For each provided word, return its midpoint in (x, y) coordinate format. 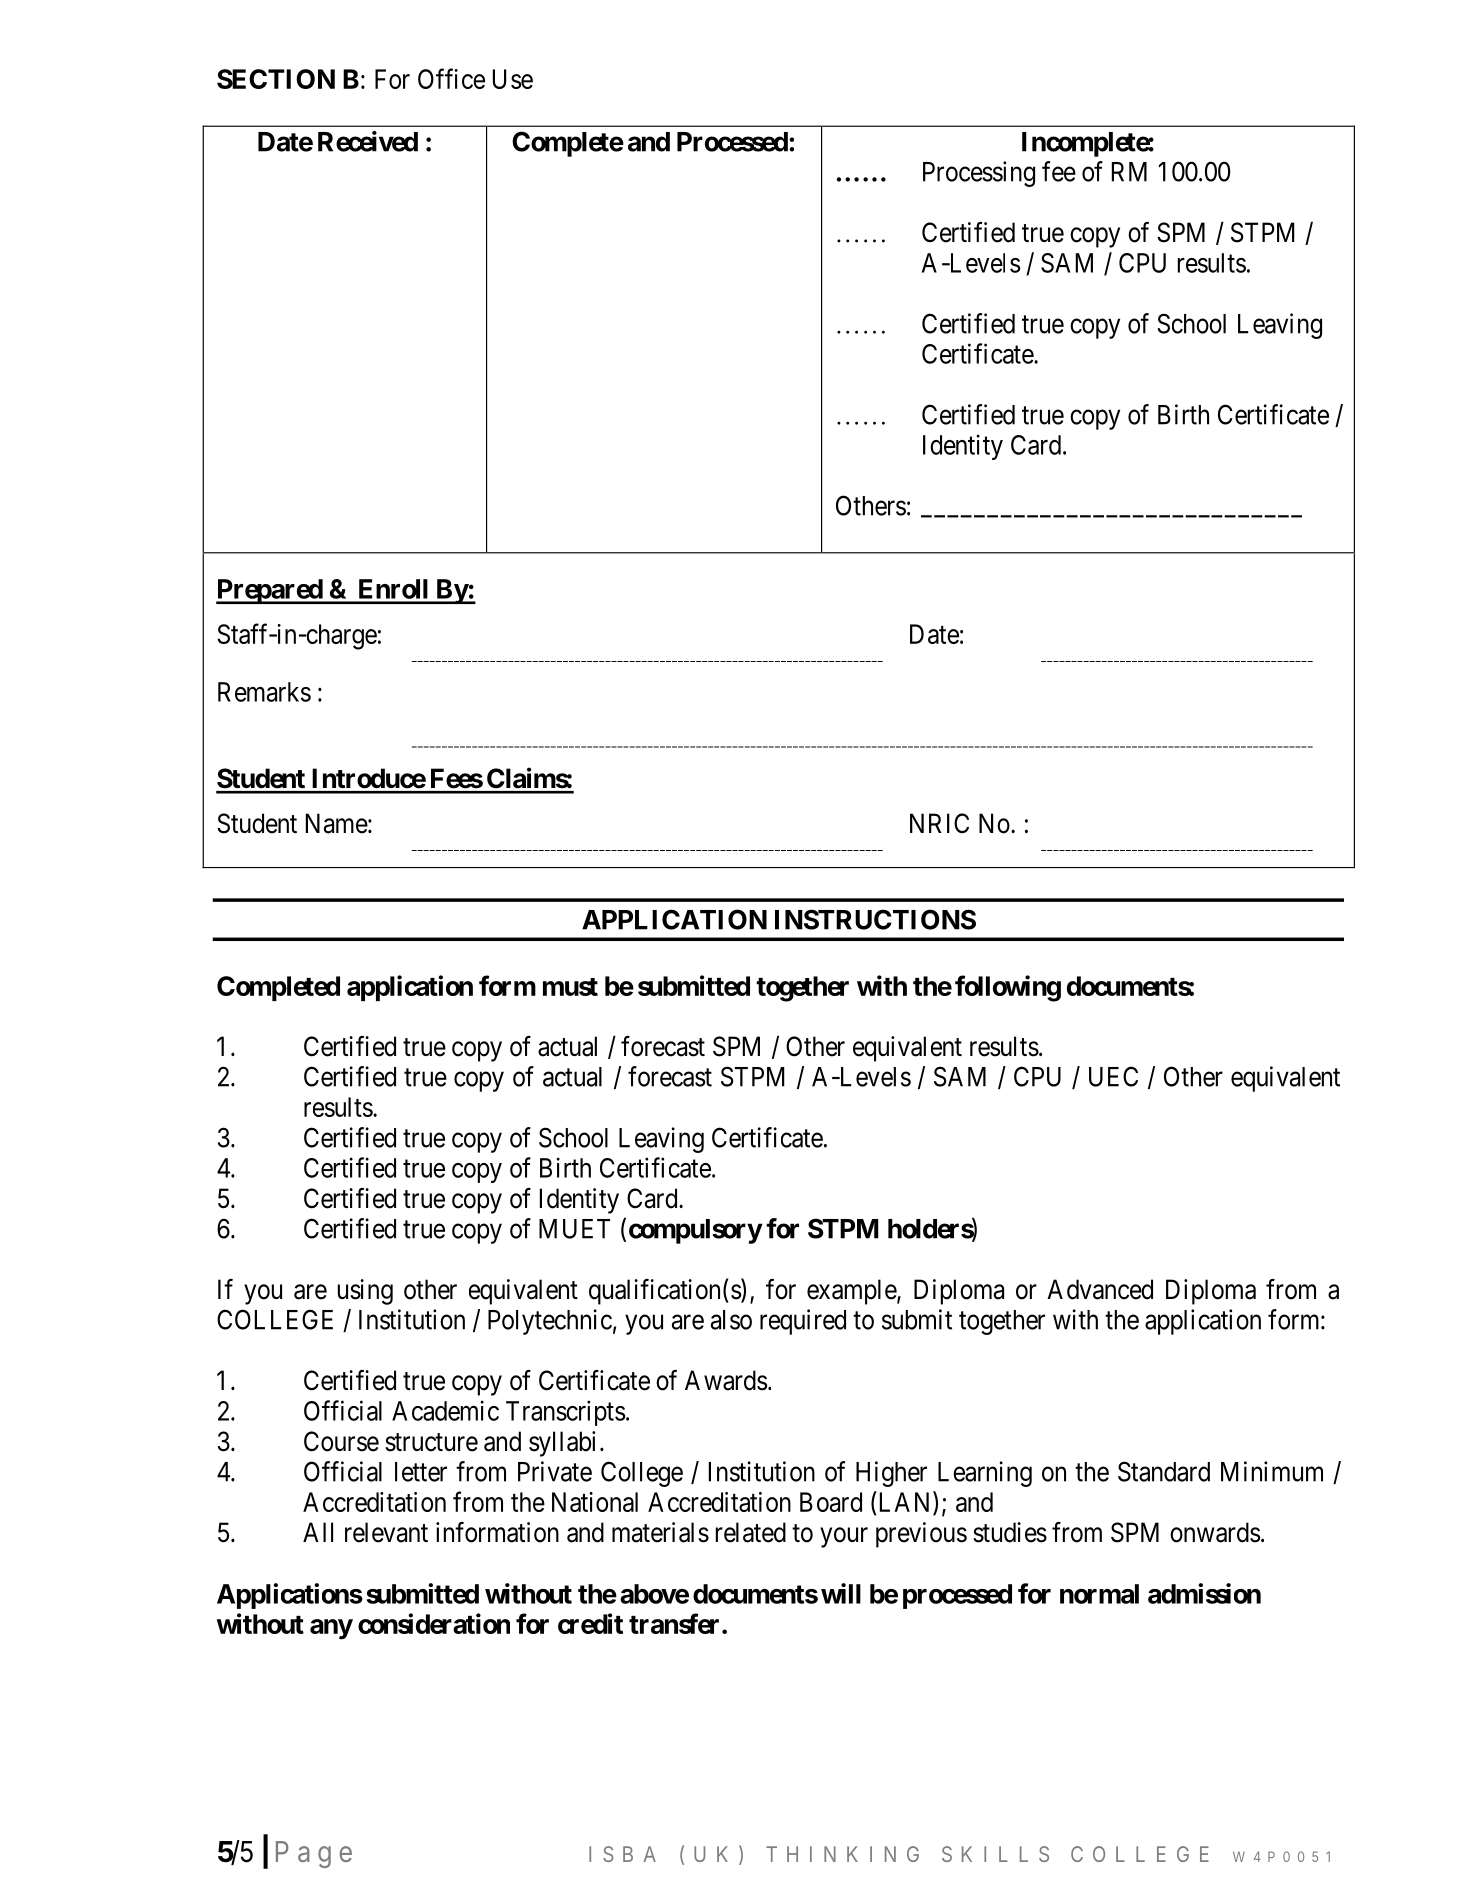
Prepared (270, 591)
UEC (1113, 1076)
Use (513, 79)
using (365, 1292)
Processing (979, 174)
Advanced (1100, 1289)
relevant (386, 1532)
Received (368, 141)
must (570, 987)
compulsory (695, 1231)
